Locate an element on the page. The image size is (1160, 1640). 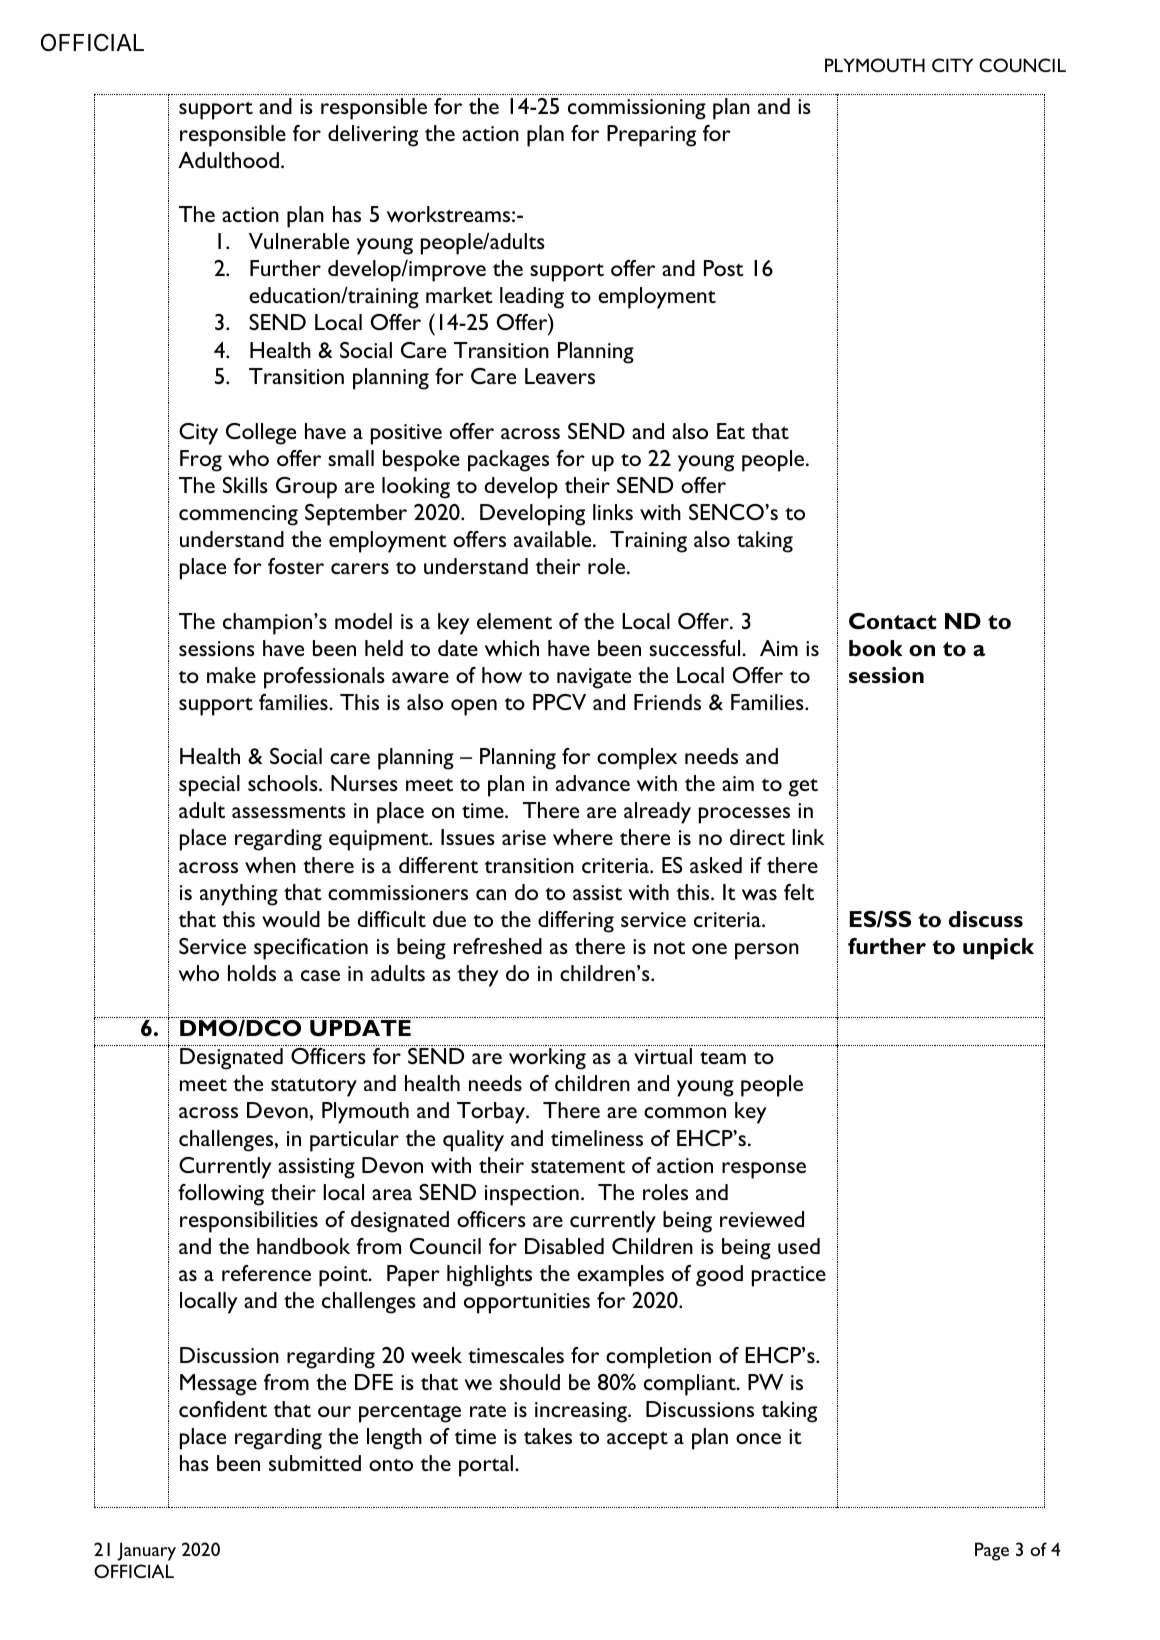
assessments is located at coordinates (289, 812).
